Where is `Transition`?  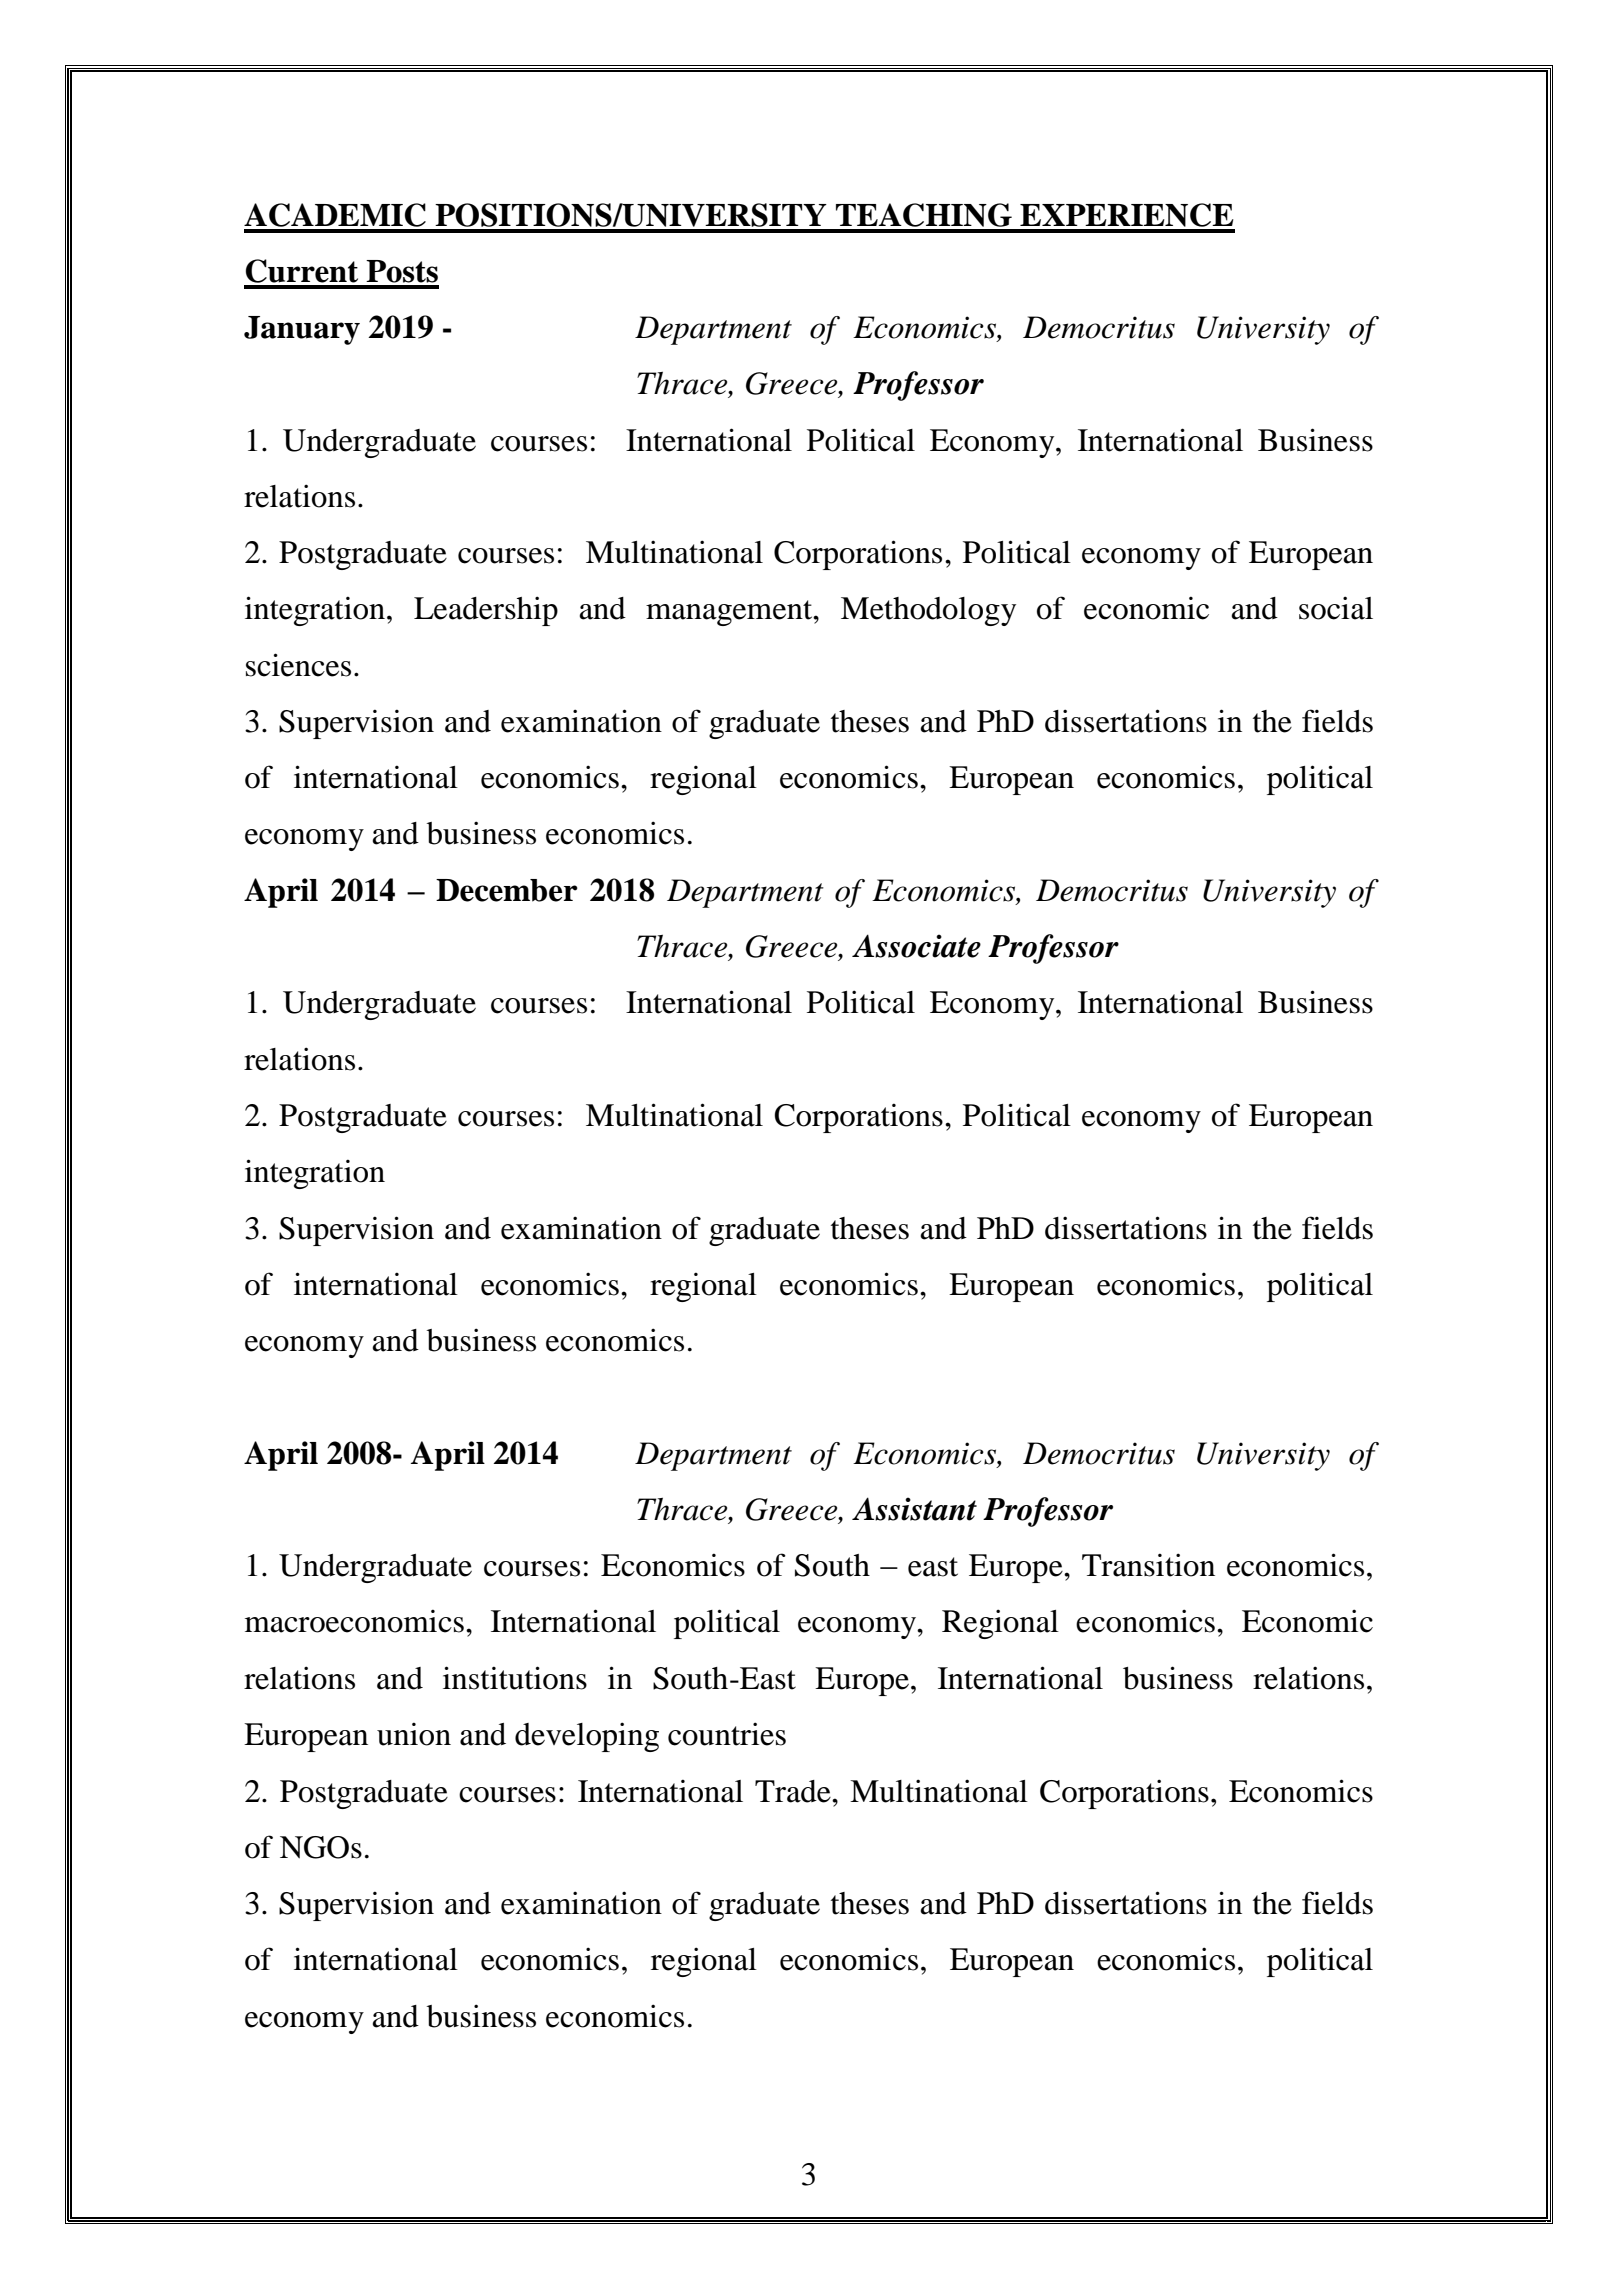
Transition is located at coordinates (1148, 1565).
